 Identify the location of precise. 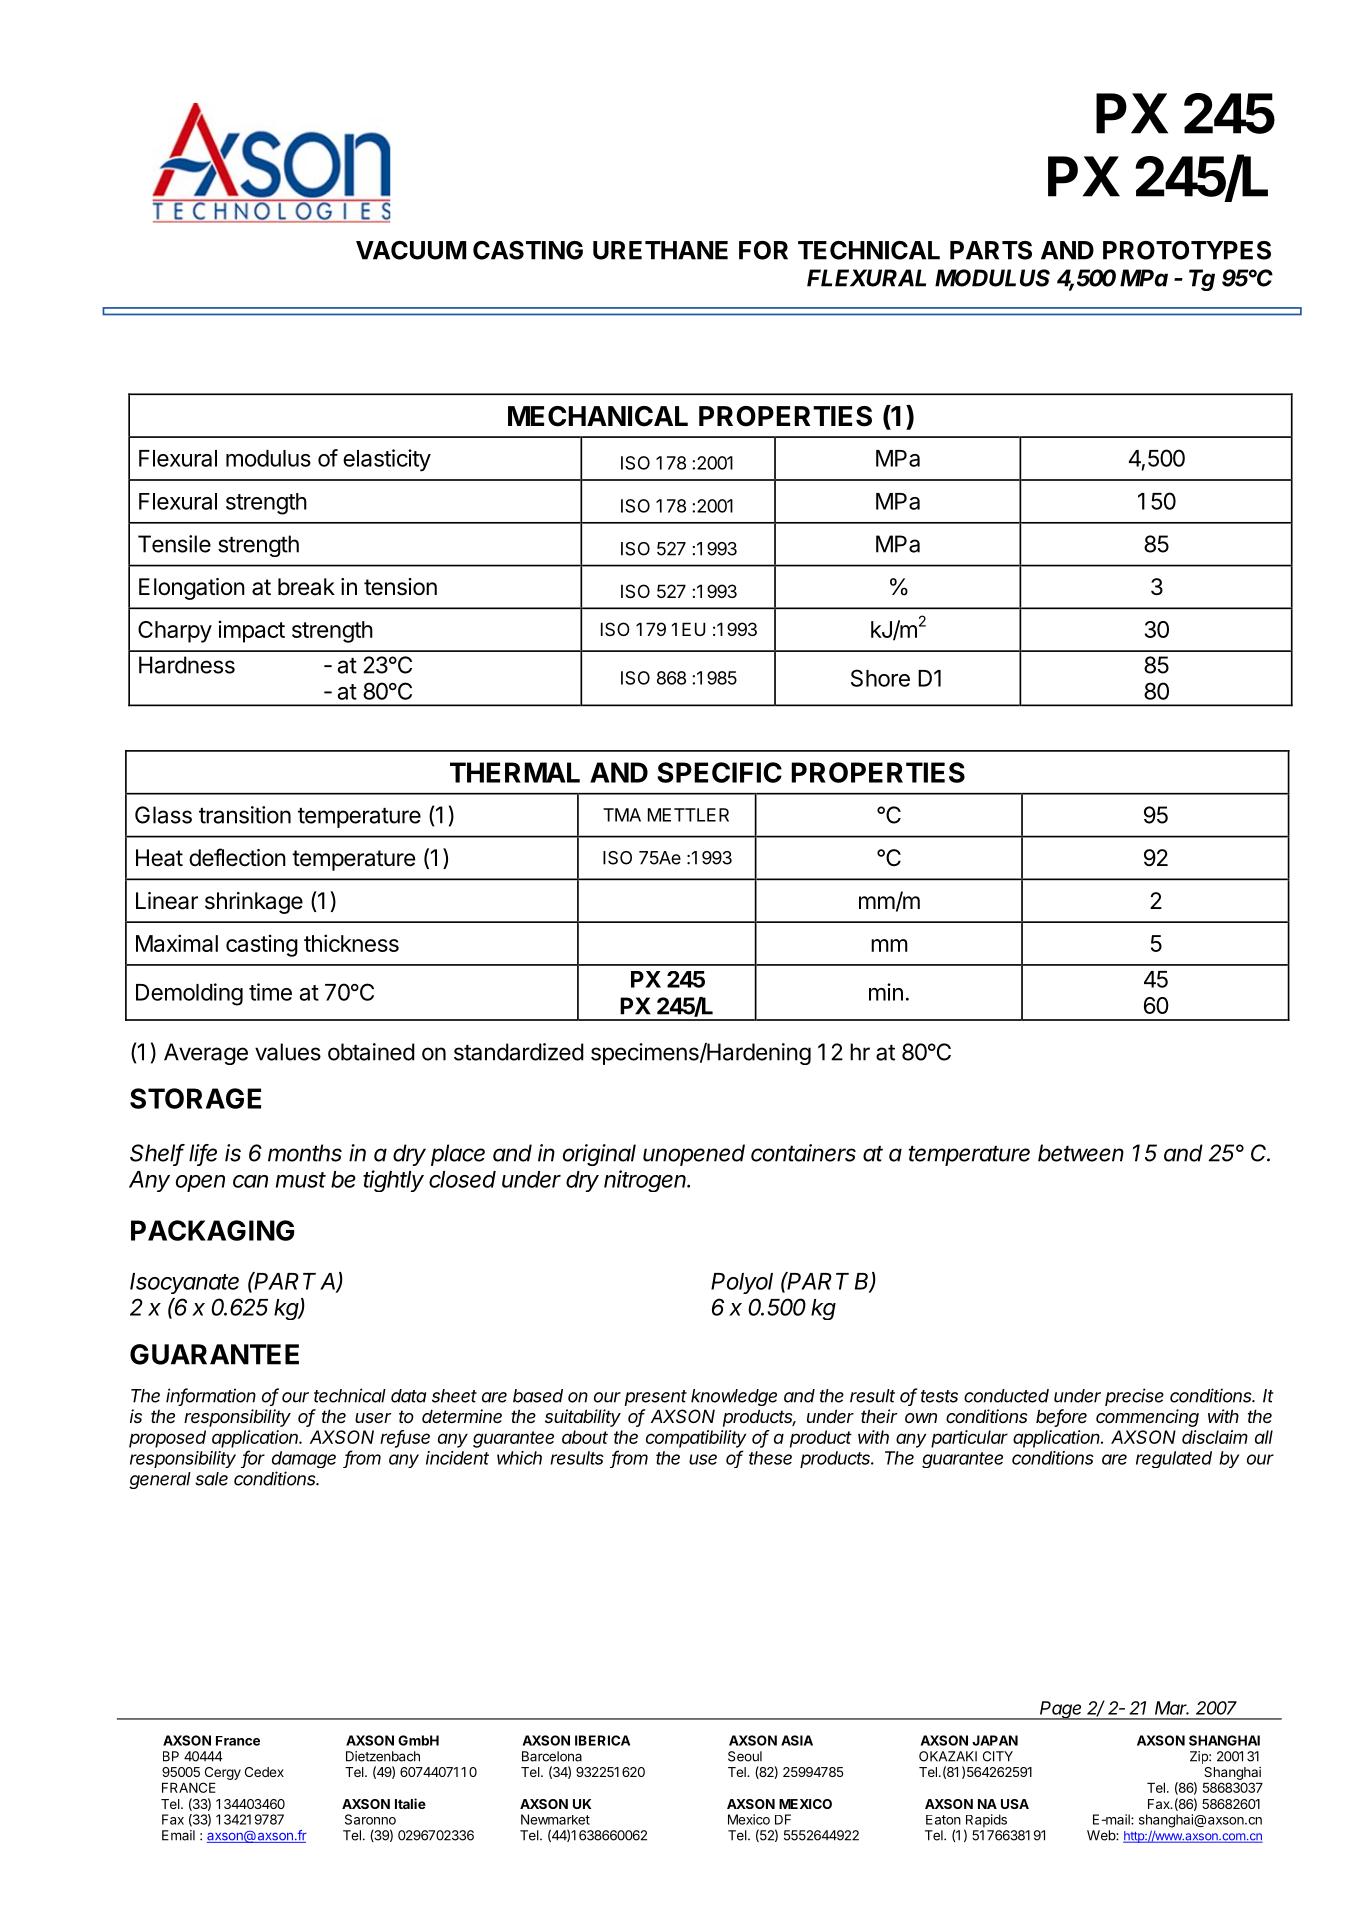
(1134, 1397).
